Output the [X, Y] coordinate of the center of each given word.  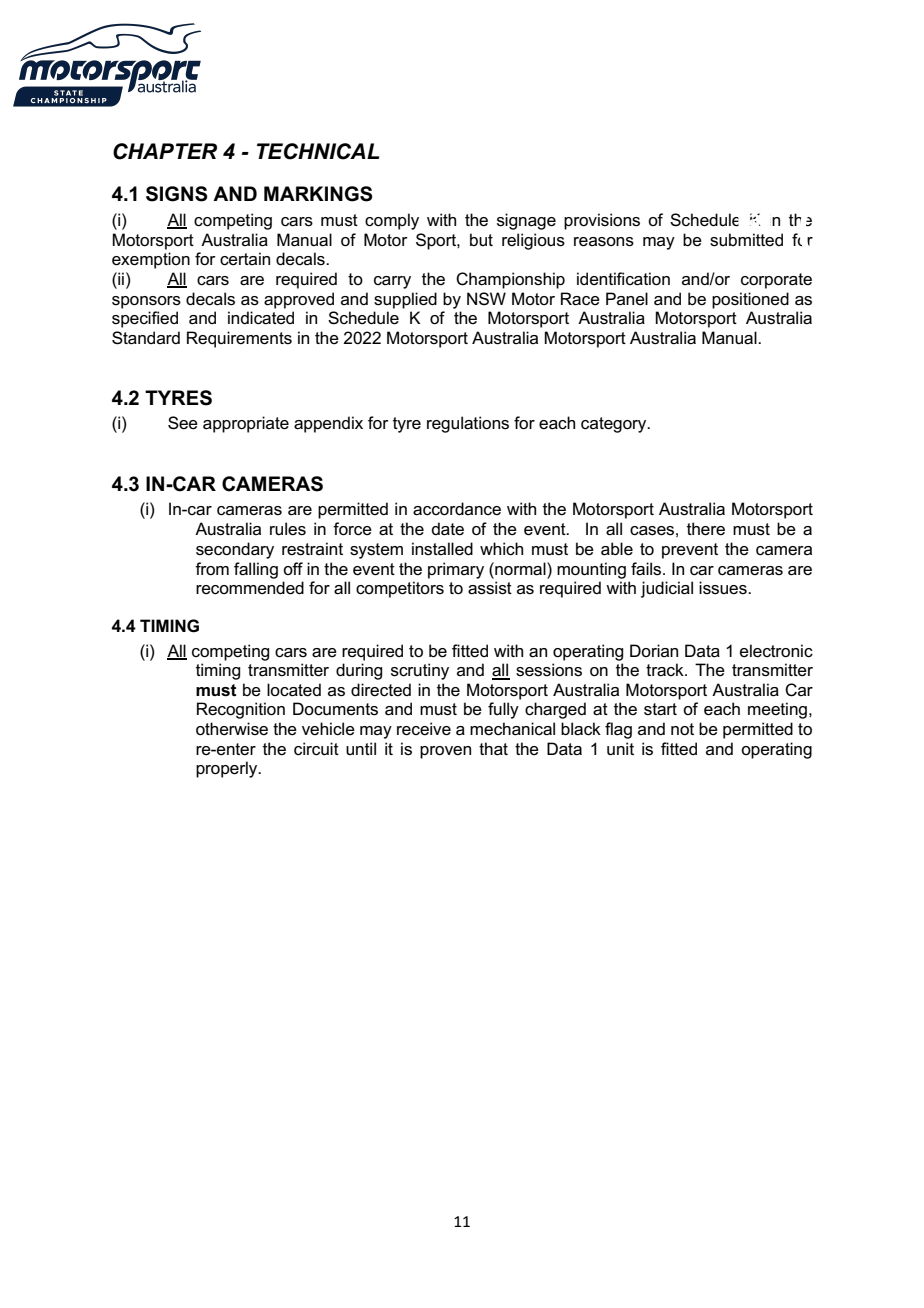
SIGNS [177, 194]
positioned [750, 300]
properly [228, 769]
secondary [235, 550]
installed [442, 549]
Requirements [239, 339]
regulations [468, 424]
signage [526, 221]
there [706, 529]
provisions [602, 221]
